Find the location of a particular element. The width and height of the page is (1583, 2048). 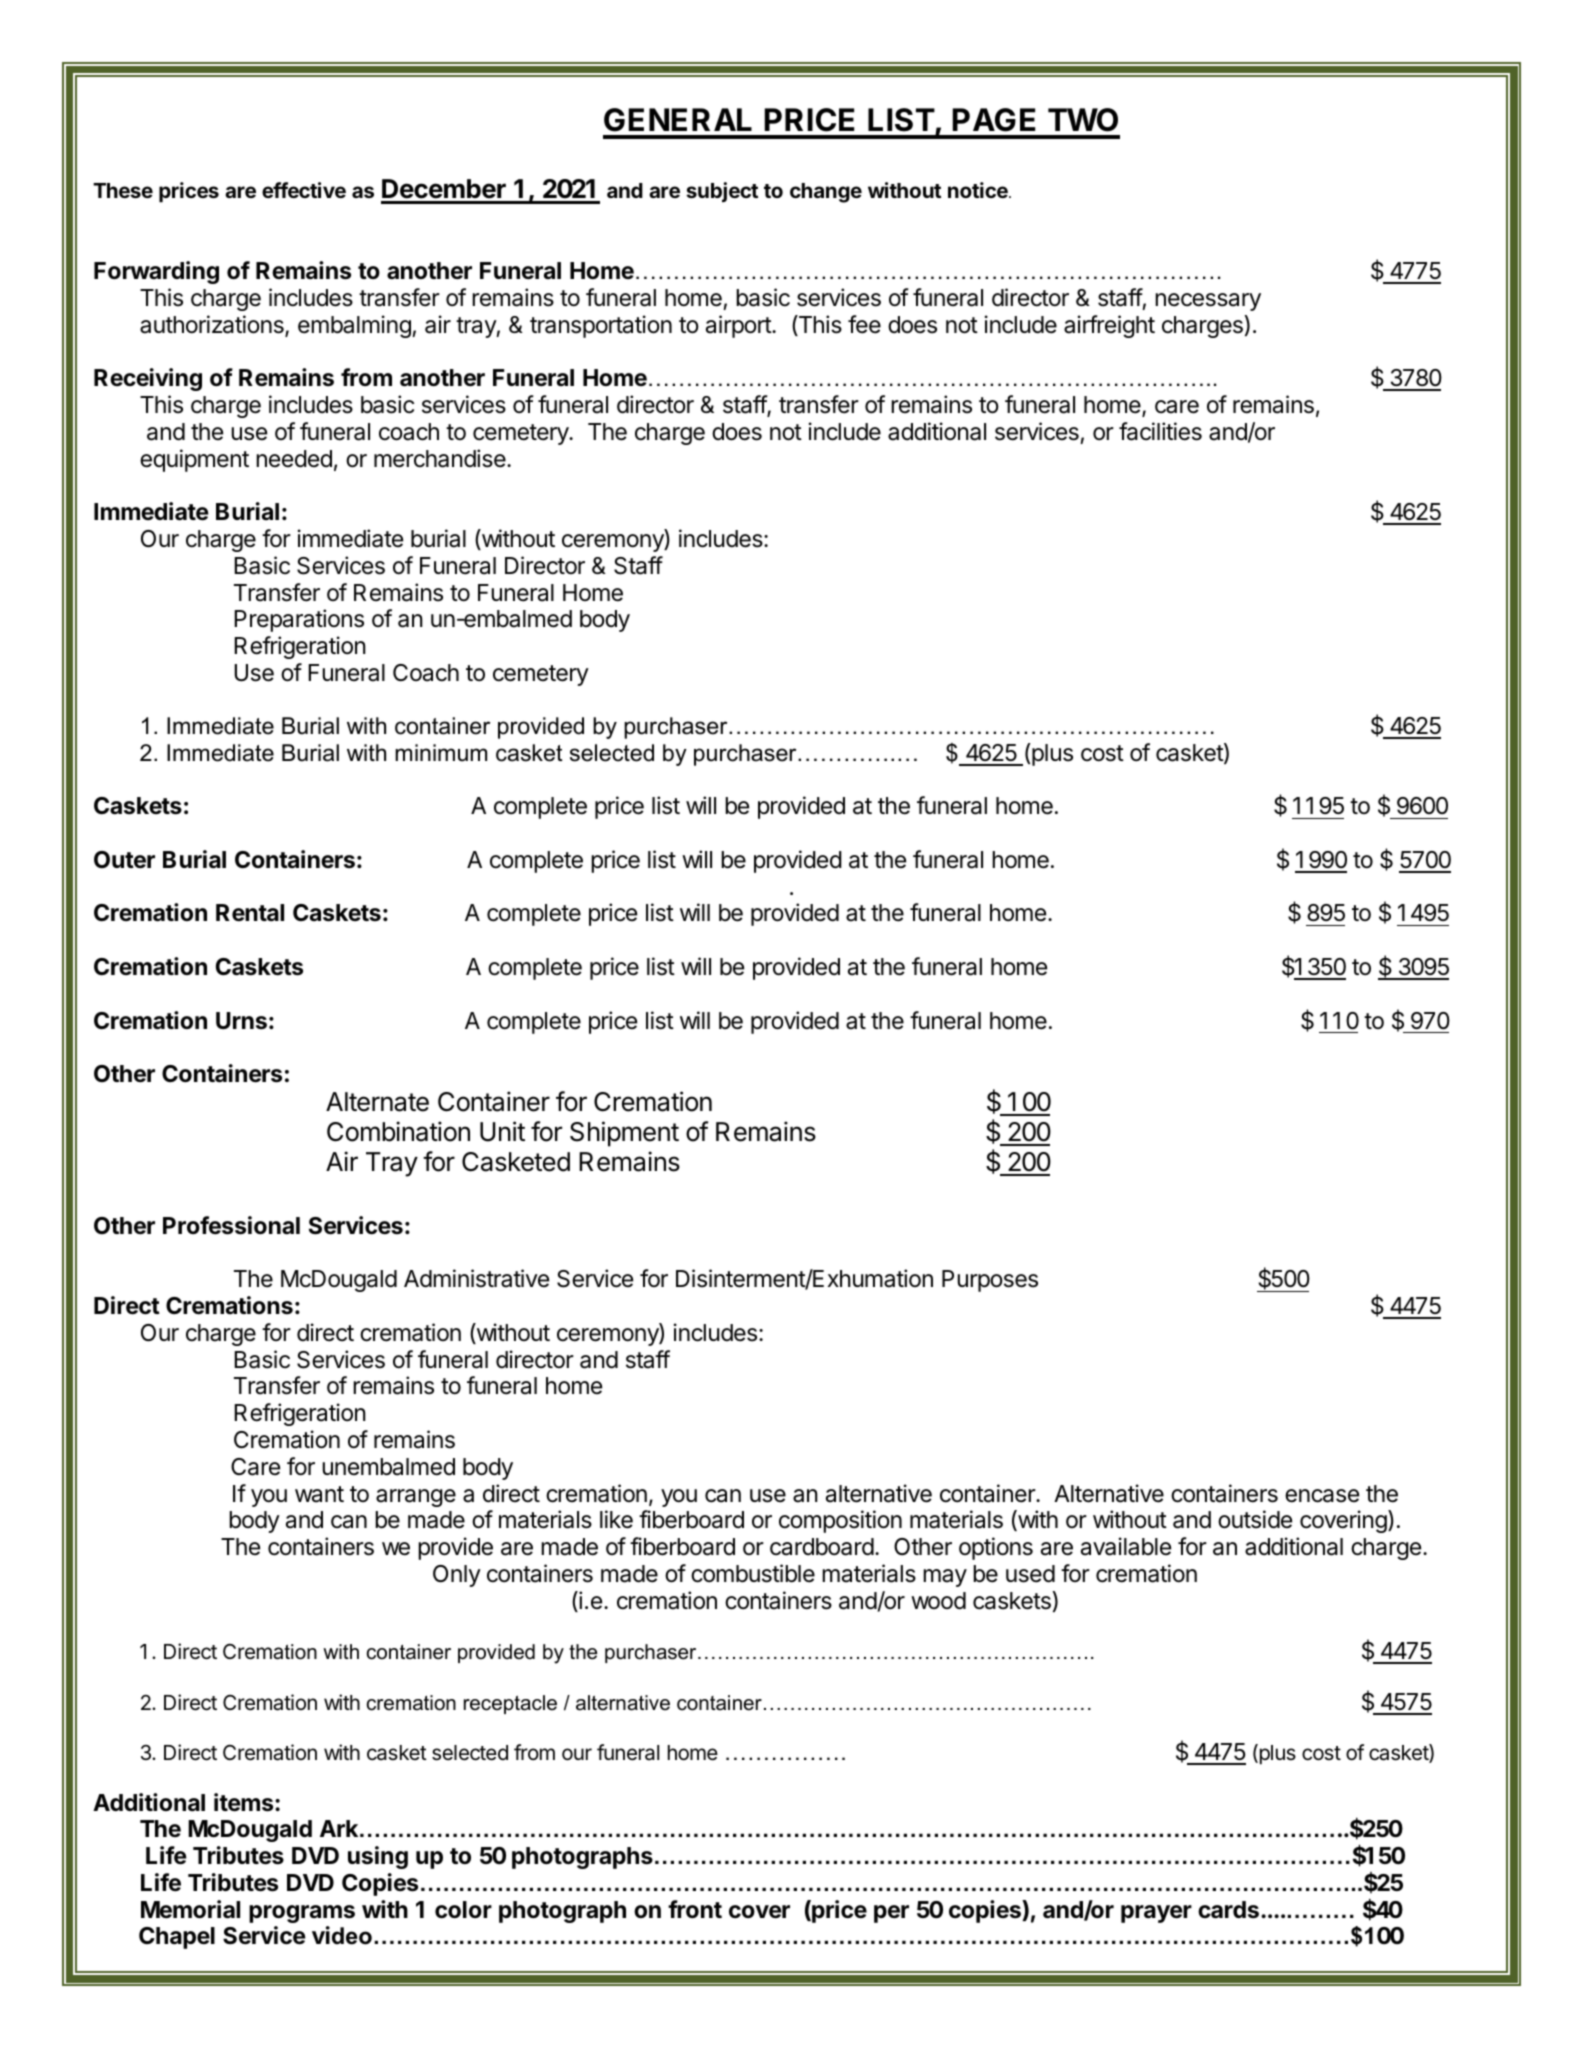

want is located at coordinates (319, 1494).
